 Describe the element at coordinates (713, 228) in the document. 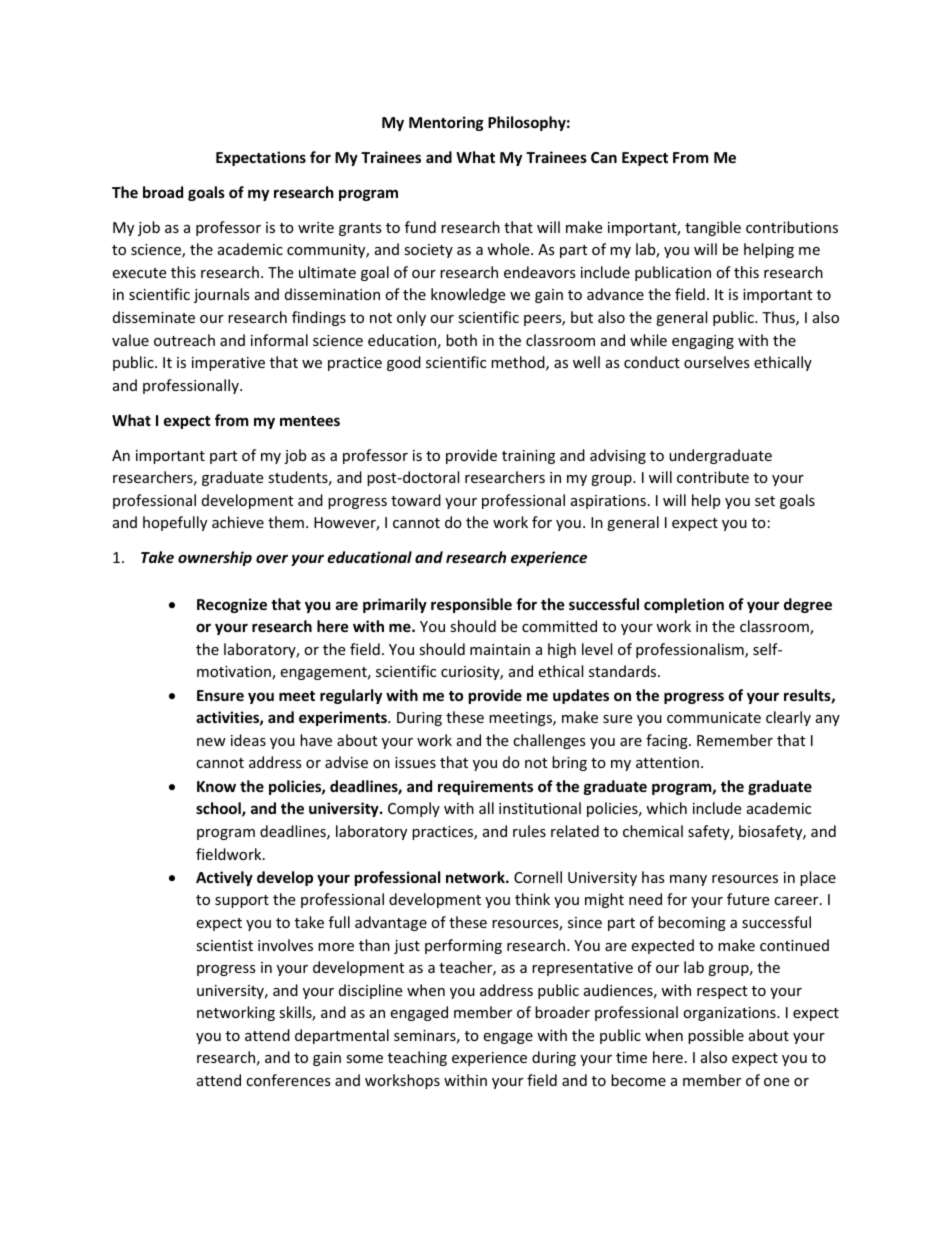

I see `tangible` at that location.
